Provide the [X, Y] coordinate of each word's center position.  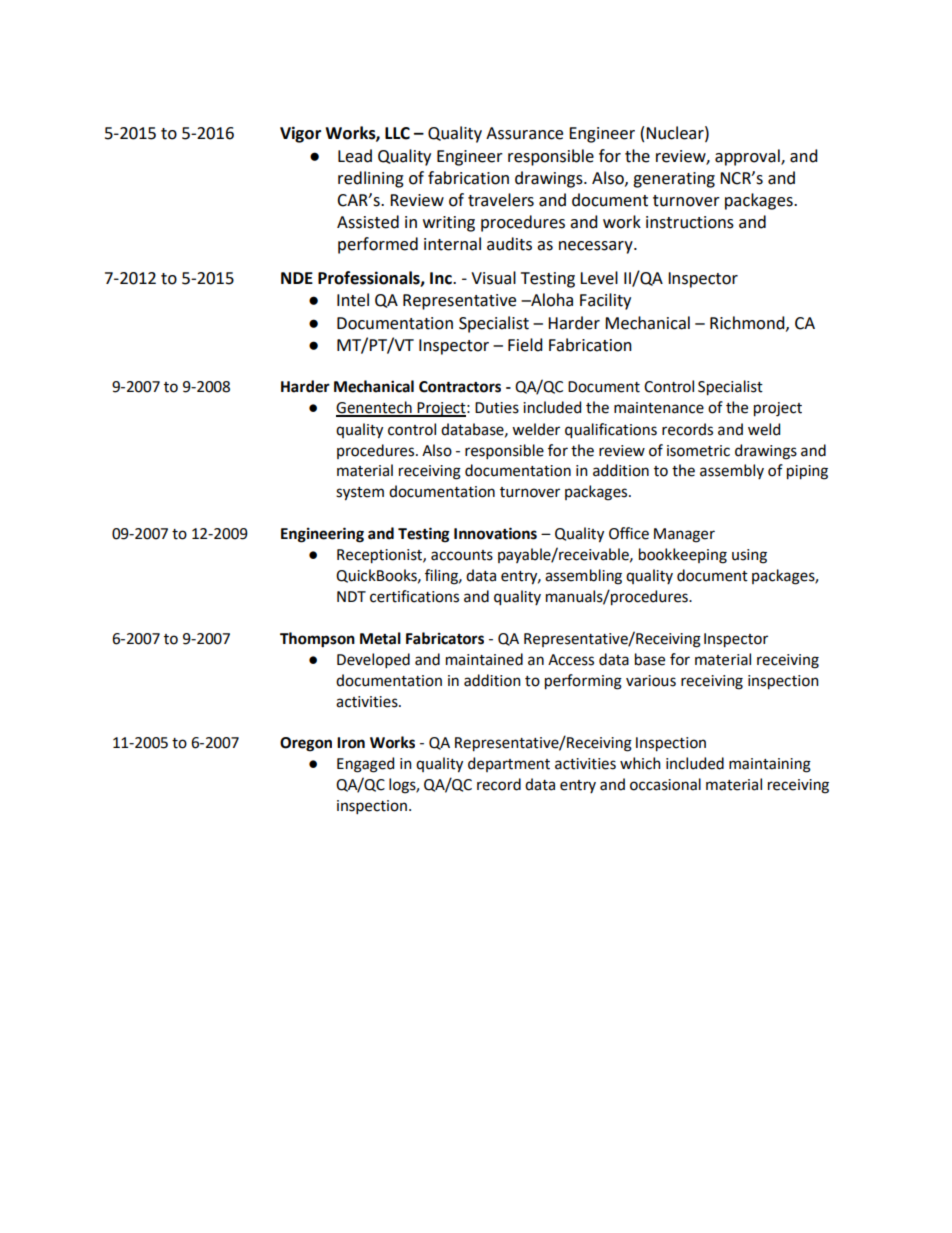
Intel [353, 300]
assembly [732, 471]
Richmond [748, 323]
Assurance [524, 133]
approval [748, 157]
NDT [351, 596]
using [749, 556]
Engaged [365, 765]
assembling [583, 577]
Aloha [551, 300]
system [360, 494]
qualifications [611, 431]
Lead [355, 156]
